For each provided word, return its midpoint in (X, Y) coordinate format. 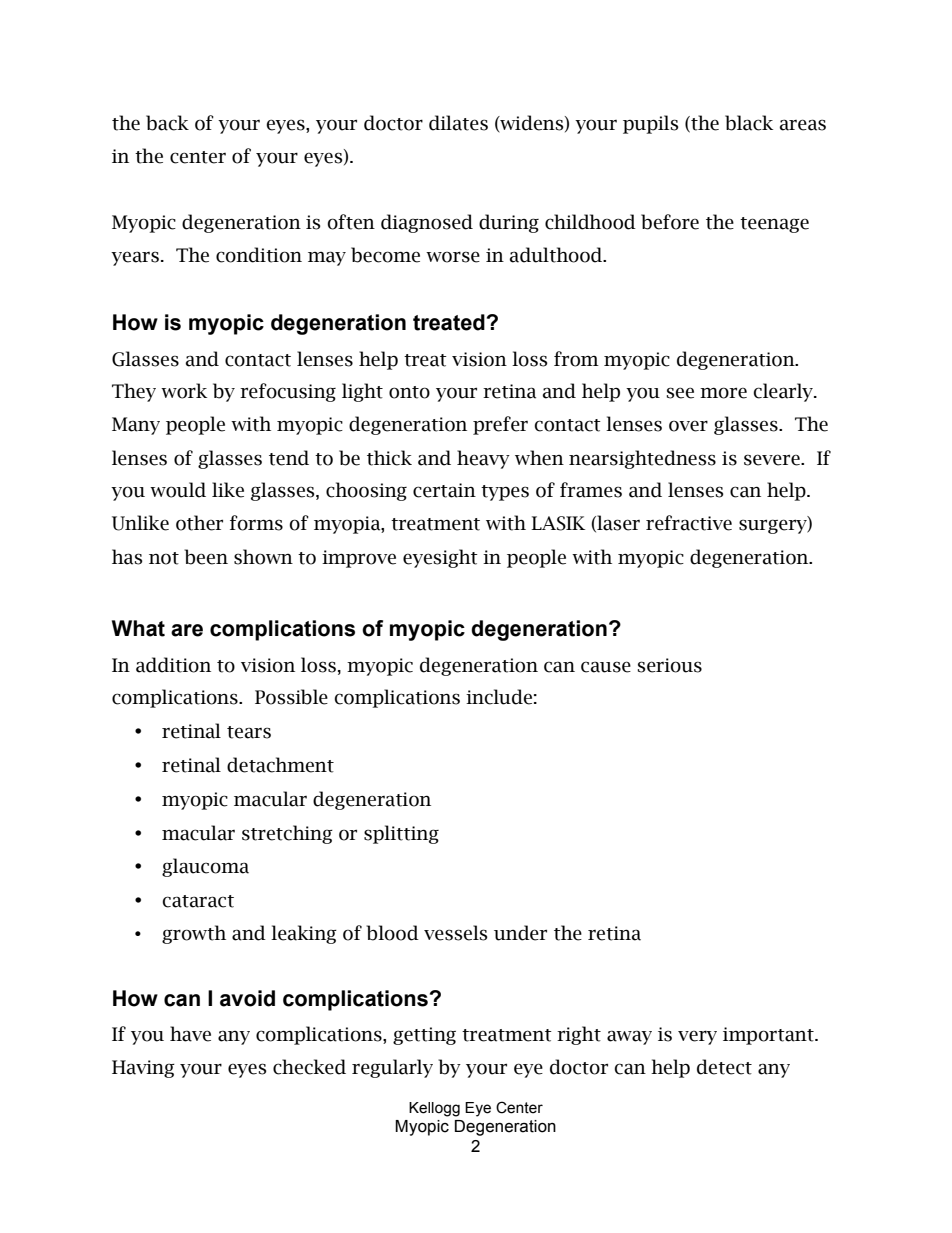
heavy (483, 459)
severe (773, 460)
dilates (458, 123)
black (749, 123)
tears (249, 732)
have (190, 1034)
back (167, 123)
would (178, 490)
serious (669, 665)
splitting (401, 834)
